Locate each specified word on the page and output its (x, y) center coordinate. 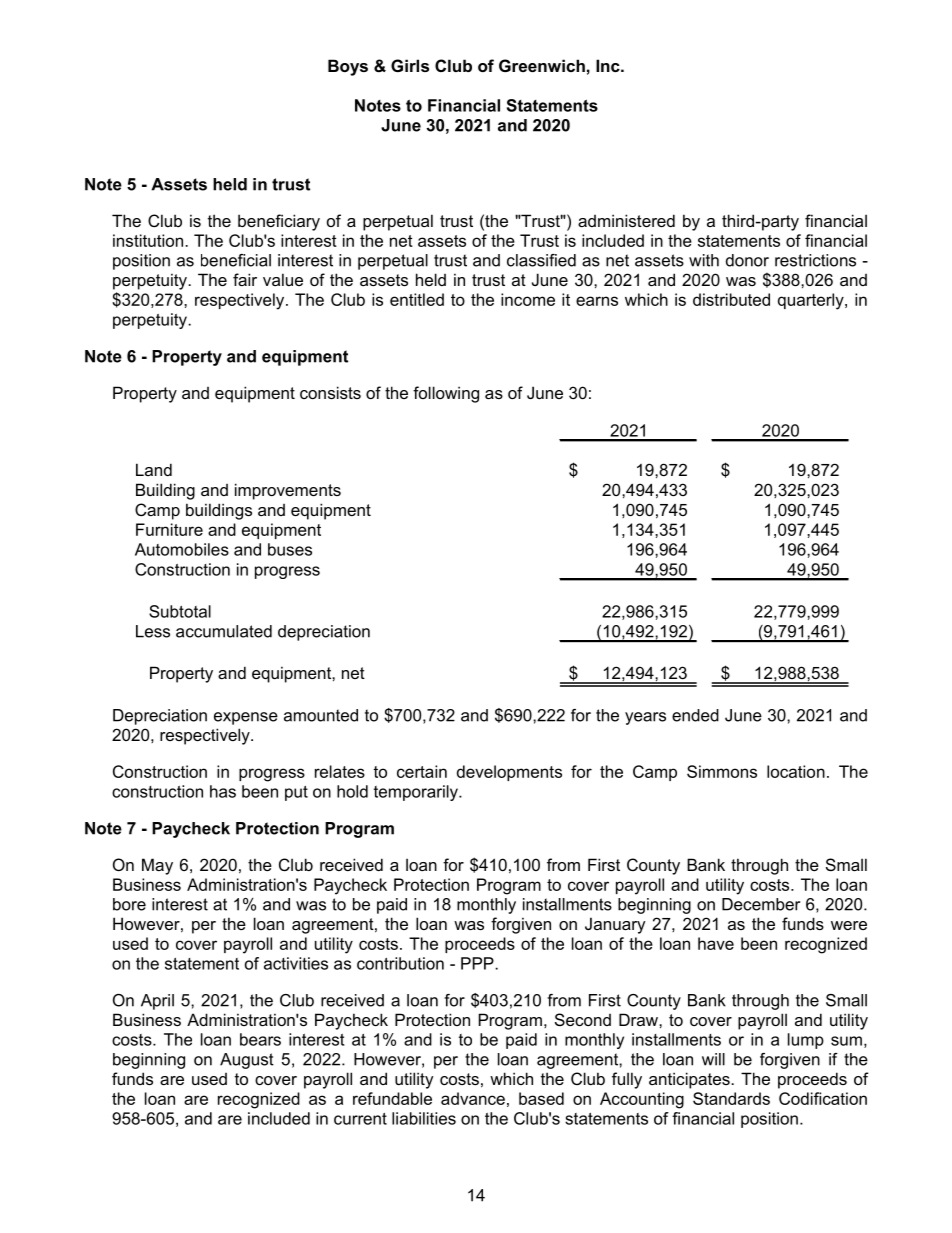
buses (290, 549)
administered (626, 220)
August (247, 1061)
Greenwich (542, 65)
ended (695, 715)
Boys (348, 67)
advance (473, 1098)
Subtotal (180, 611)
